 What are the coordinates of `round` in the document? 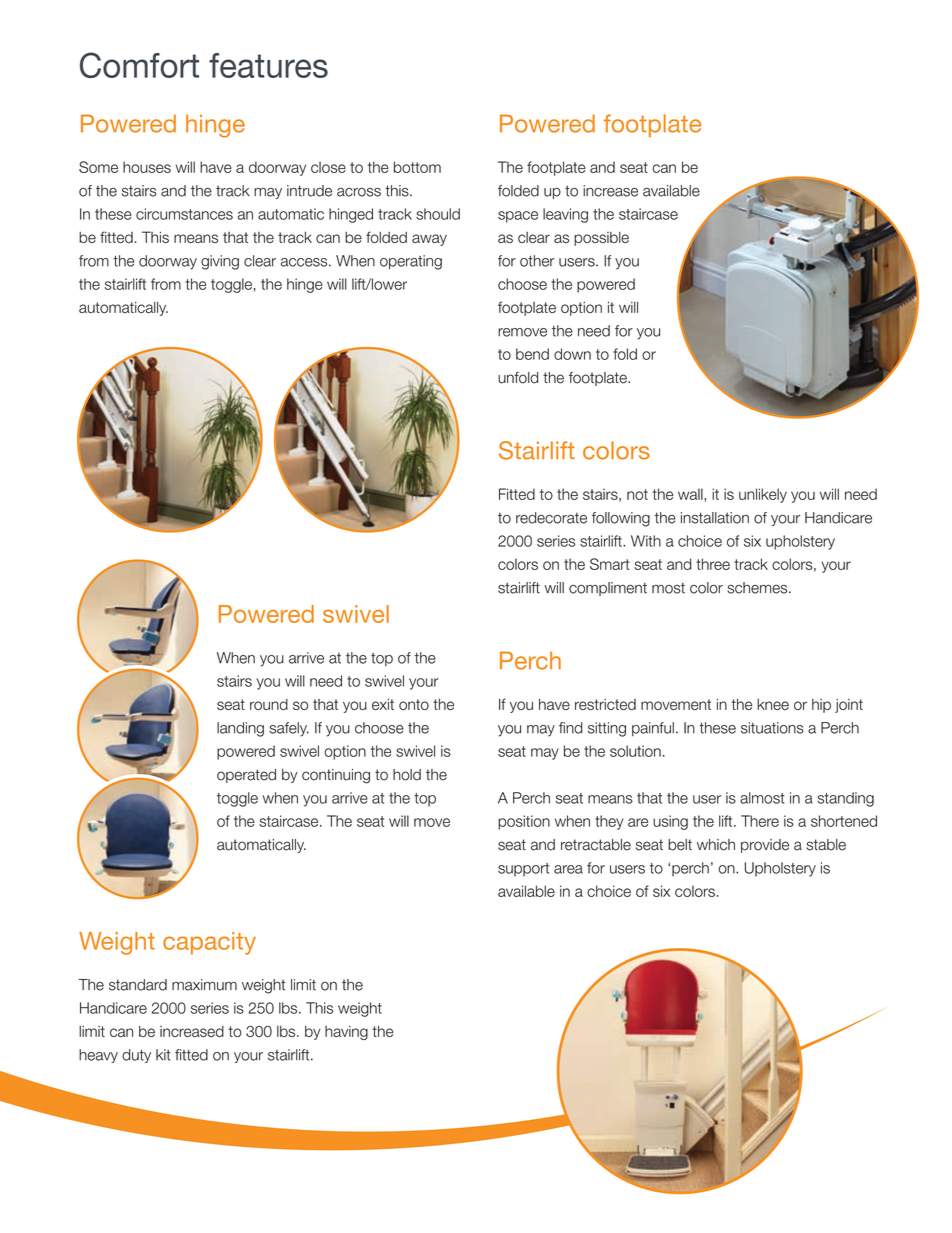 It's located at (269, 704).
